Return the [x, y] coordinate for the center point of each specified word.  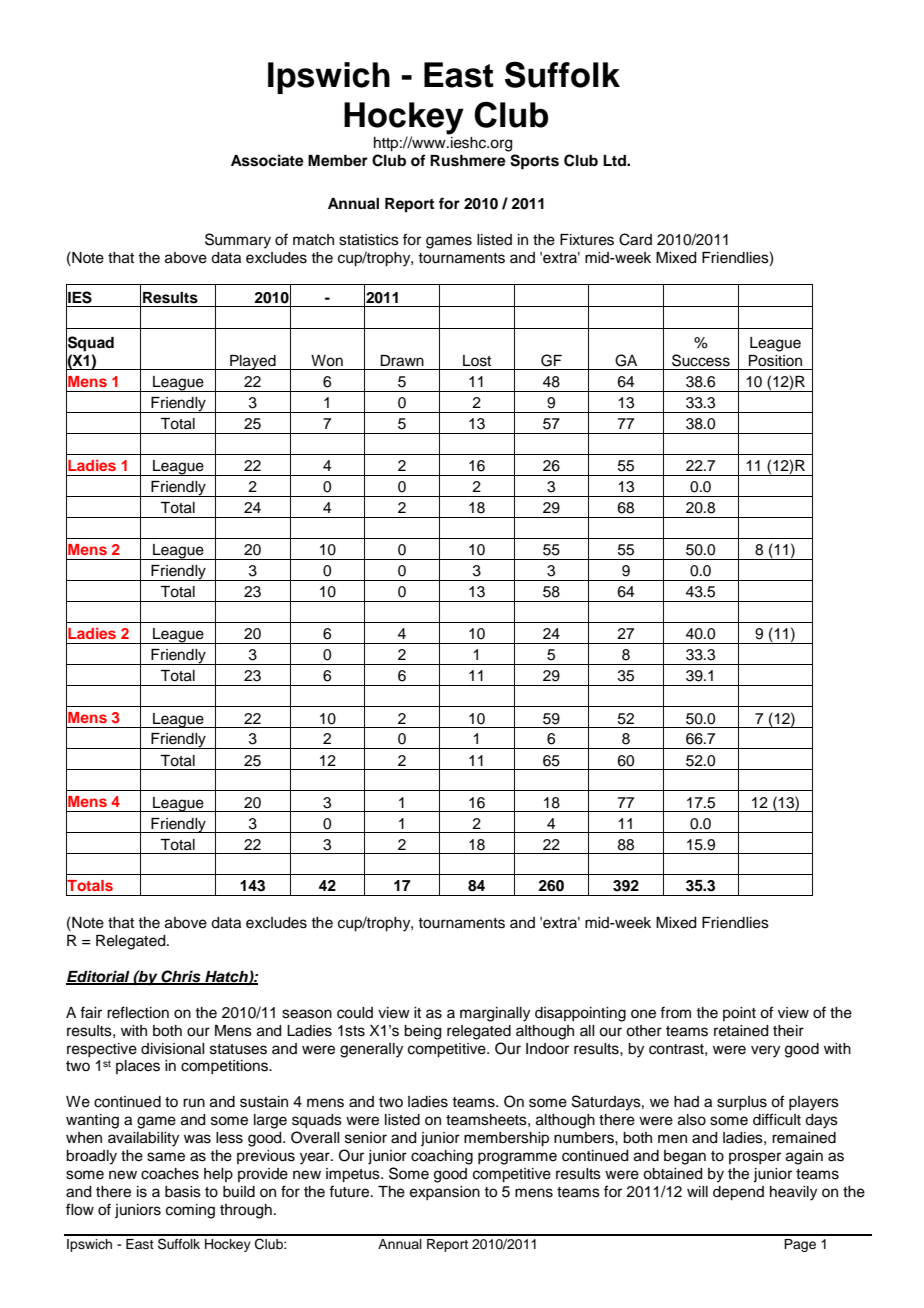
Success [701, 360]
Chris [181, 977]
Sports [534, 162]
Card [635, 239]
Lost [477, 361]
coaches [170, 1174]
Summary [238, 241]
